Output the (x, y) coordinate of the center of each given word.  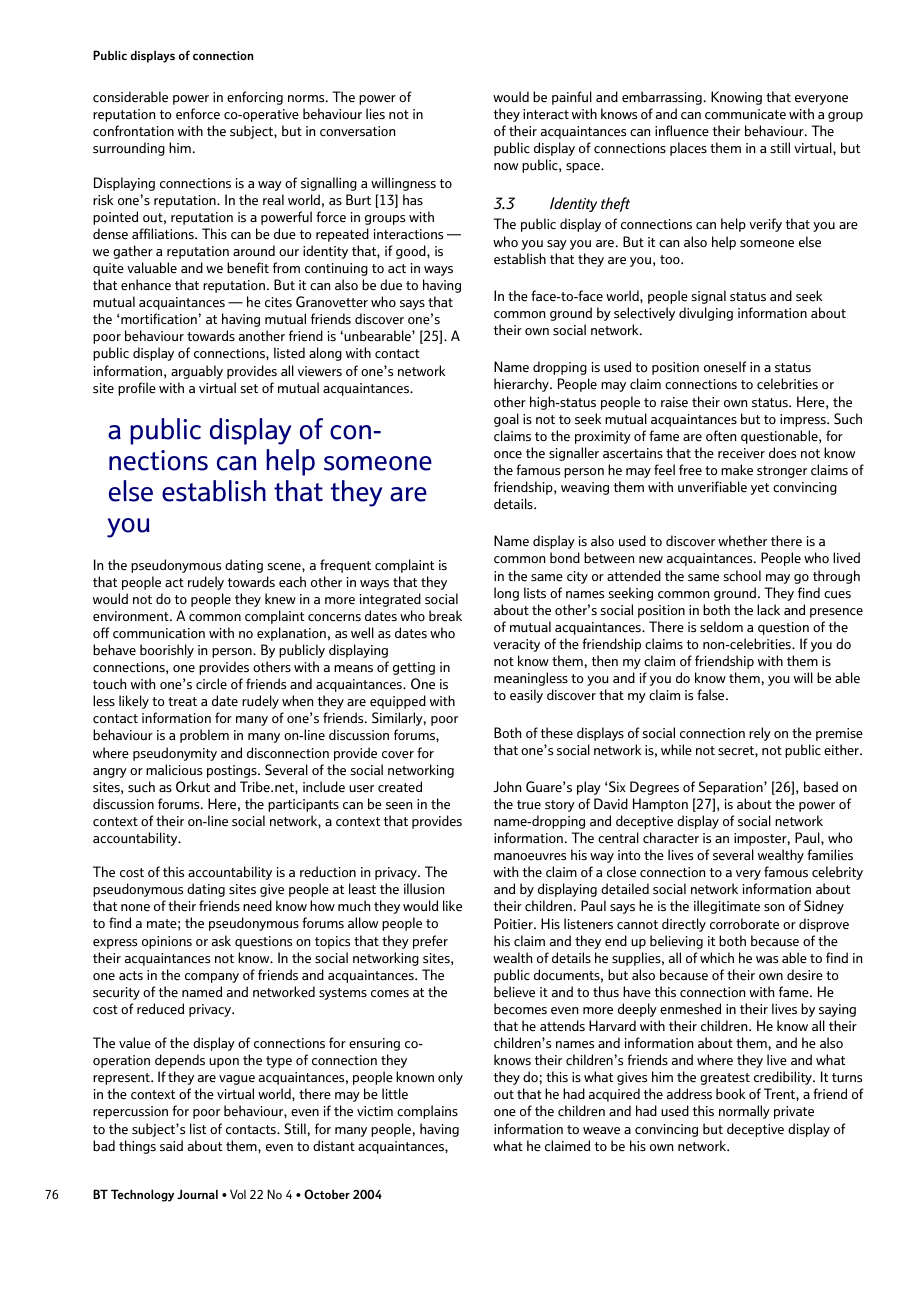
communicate (745, 114)
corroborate (744, 924)
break (445, 616)
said (171, 1145)
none (135, 908)
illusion (424, 888)
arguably (197, 372)
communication (159, 633)
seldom (721, 627)
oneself (725, 367)
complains (427, 1112)
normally (744, 1112)
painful (572, 98)
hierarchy (522, 385)
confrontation (133, 131)
